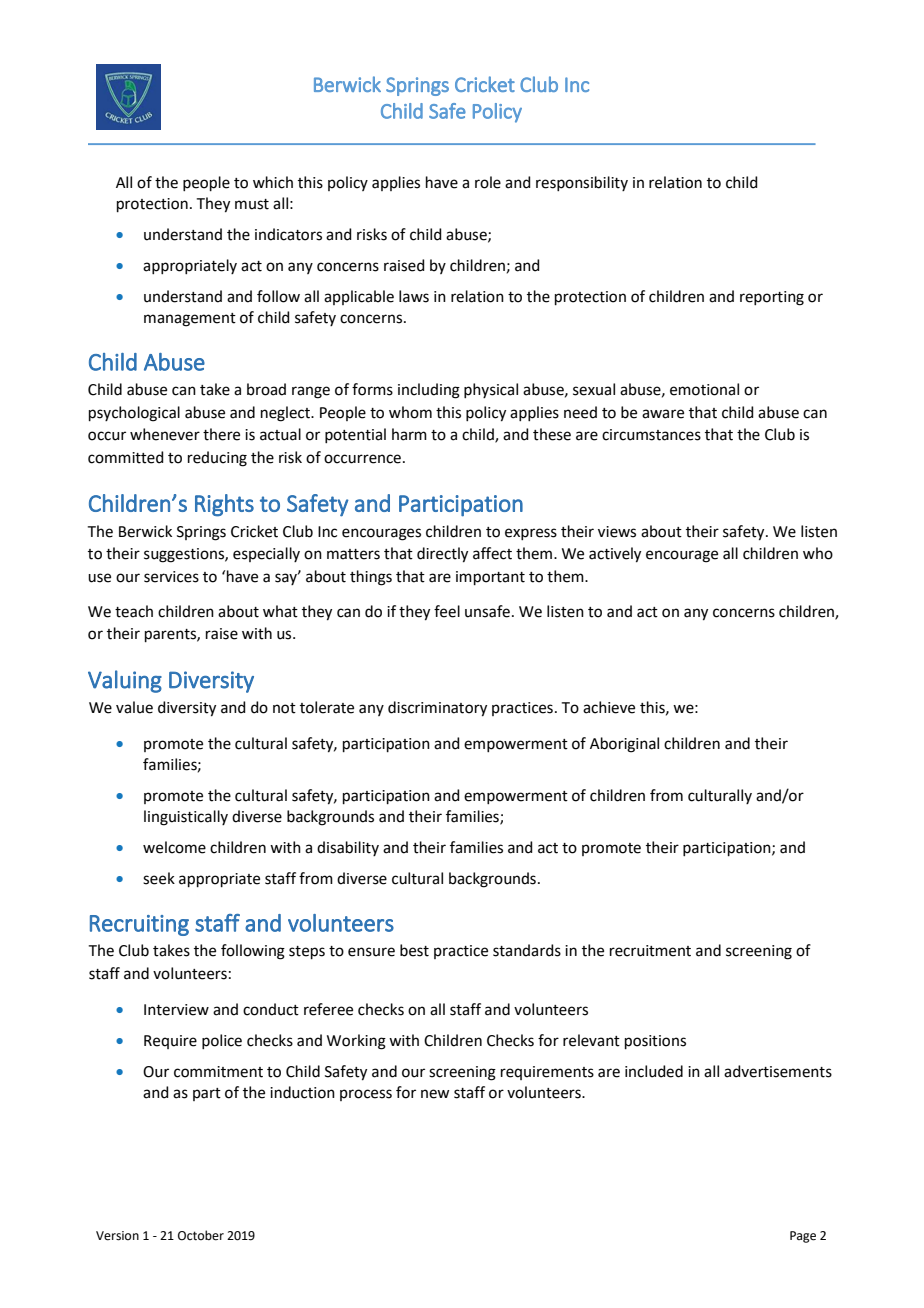  Describe the element at coordinates (414, 950) in the image. I see `best` at that location.
